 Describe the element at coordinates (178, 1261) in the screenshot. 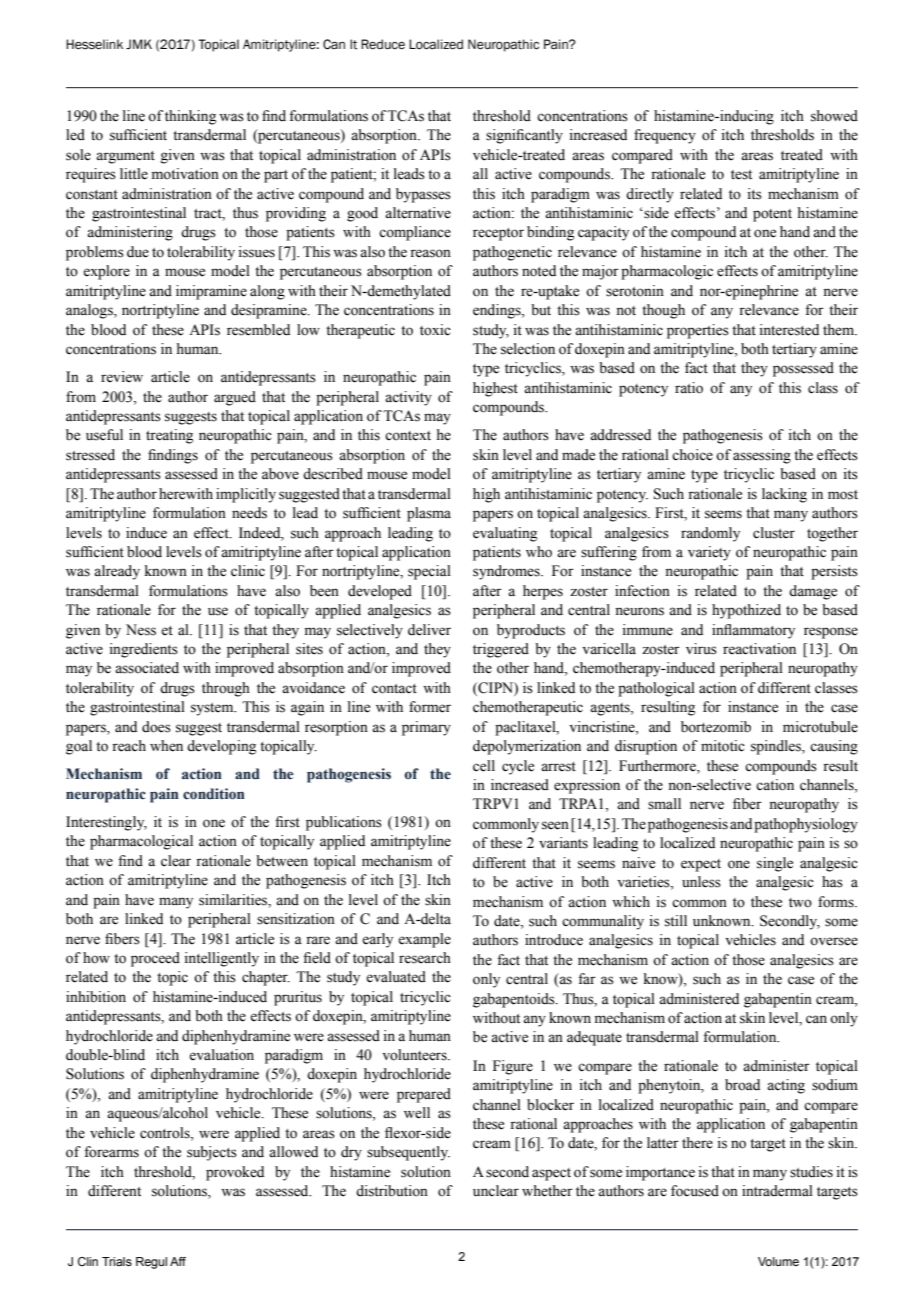

I see `Aff` at that location.
